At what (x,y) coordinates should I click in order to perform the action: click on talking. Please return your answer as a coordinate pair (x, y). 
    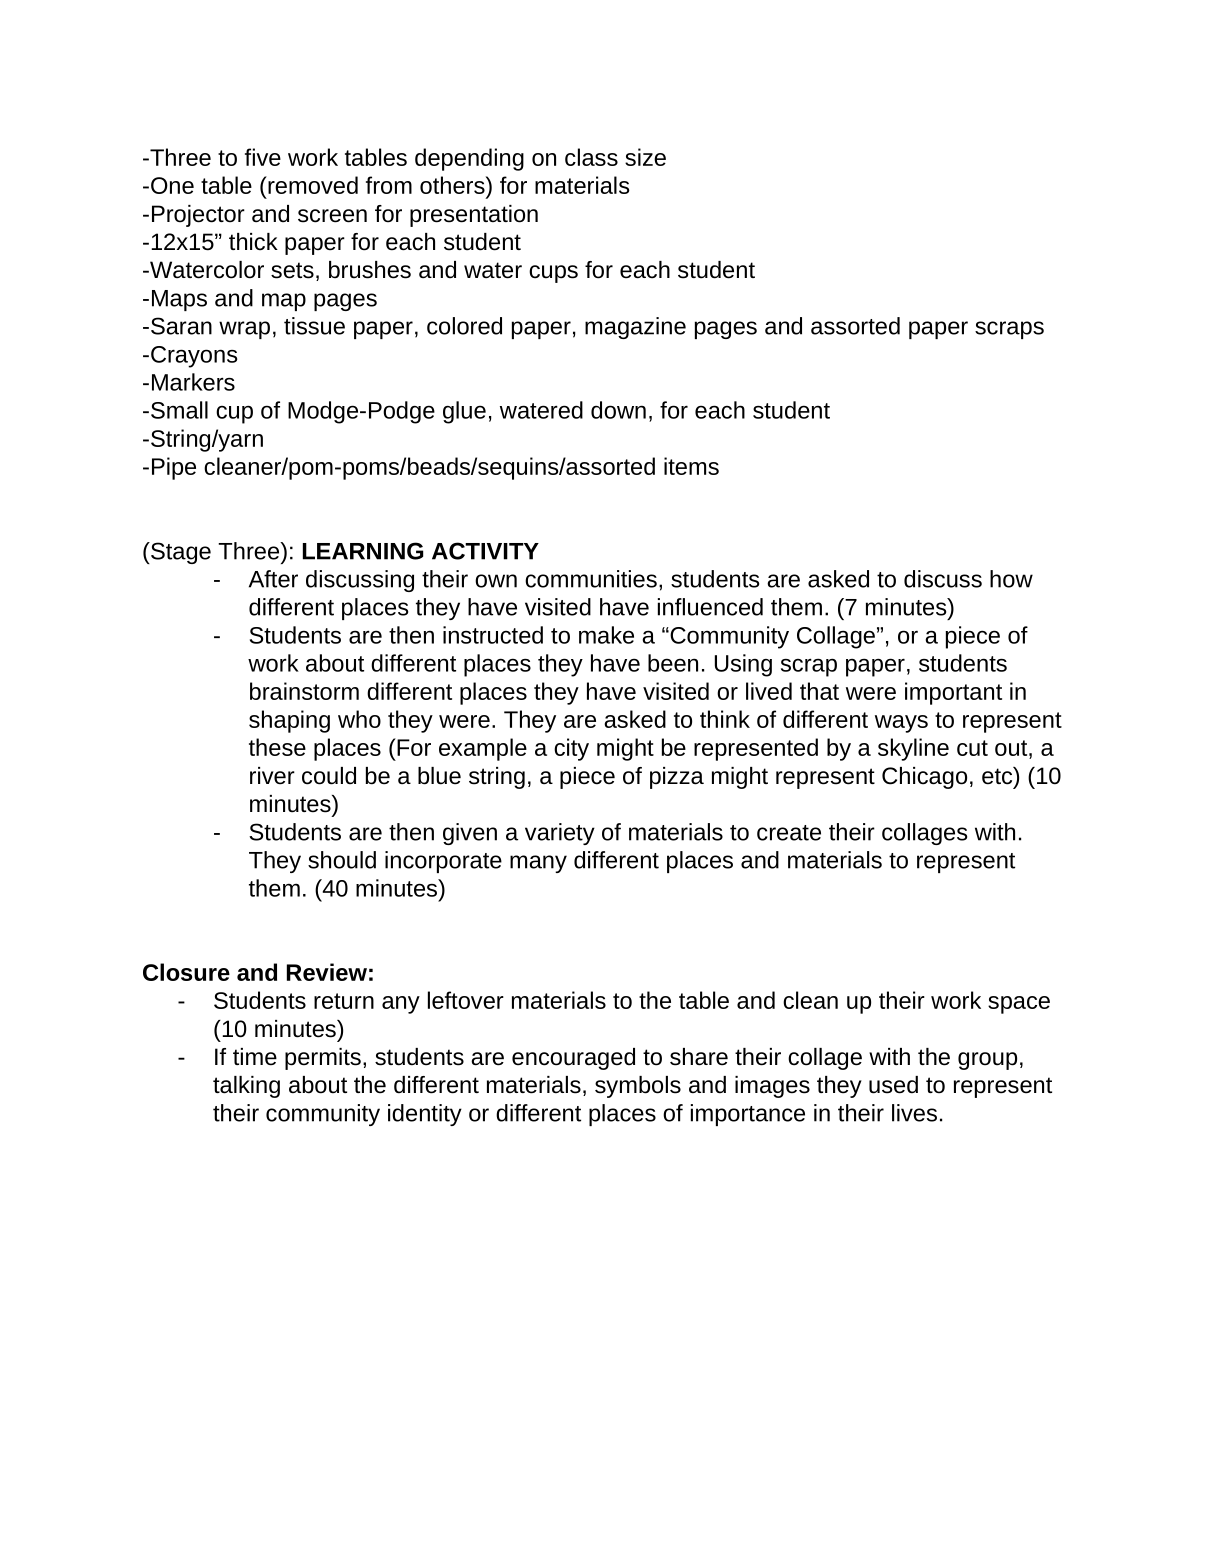
    Looking at the image, I should click on (246, 1087).
